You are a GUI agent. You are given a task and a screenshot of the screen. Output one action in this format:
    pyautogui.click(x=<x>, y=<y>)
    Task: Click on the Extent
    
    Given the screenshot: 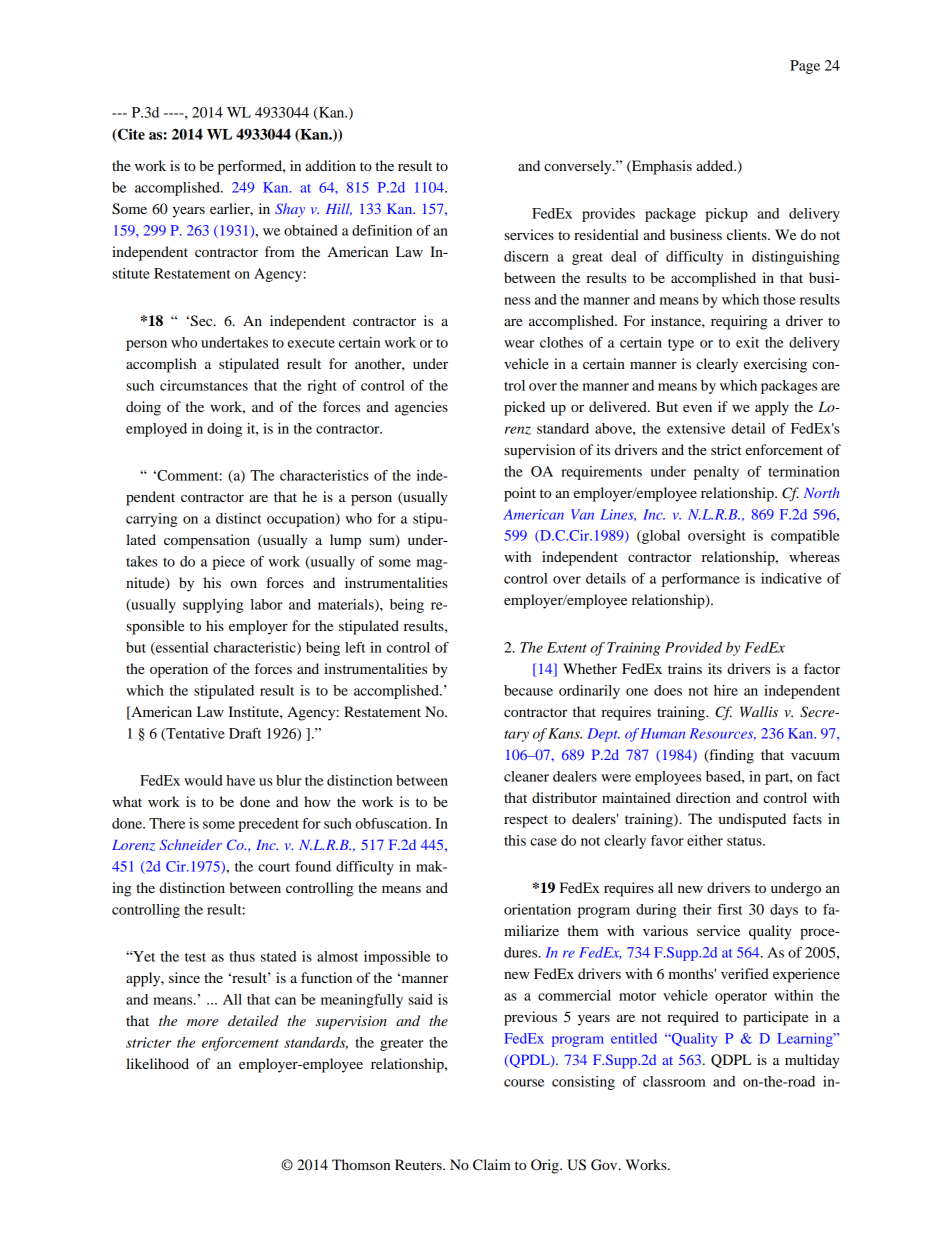 What is the action you would take?
    pyautogui.click(x=567, y=647)
